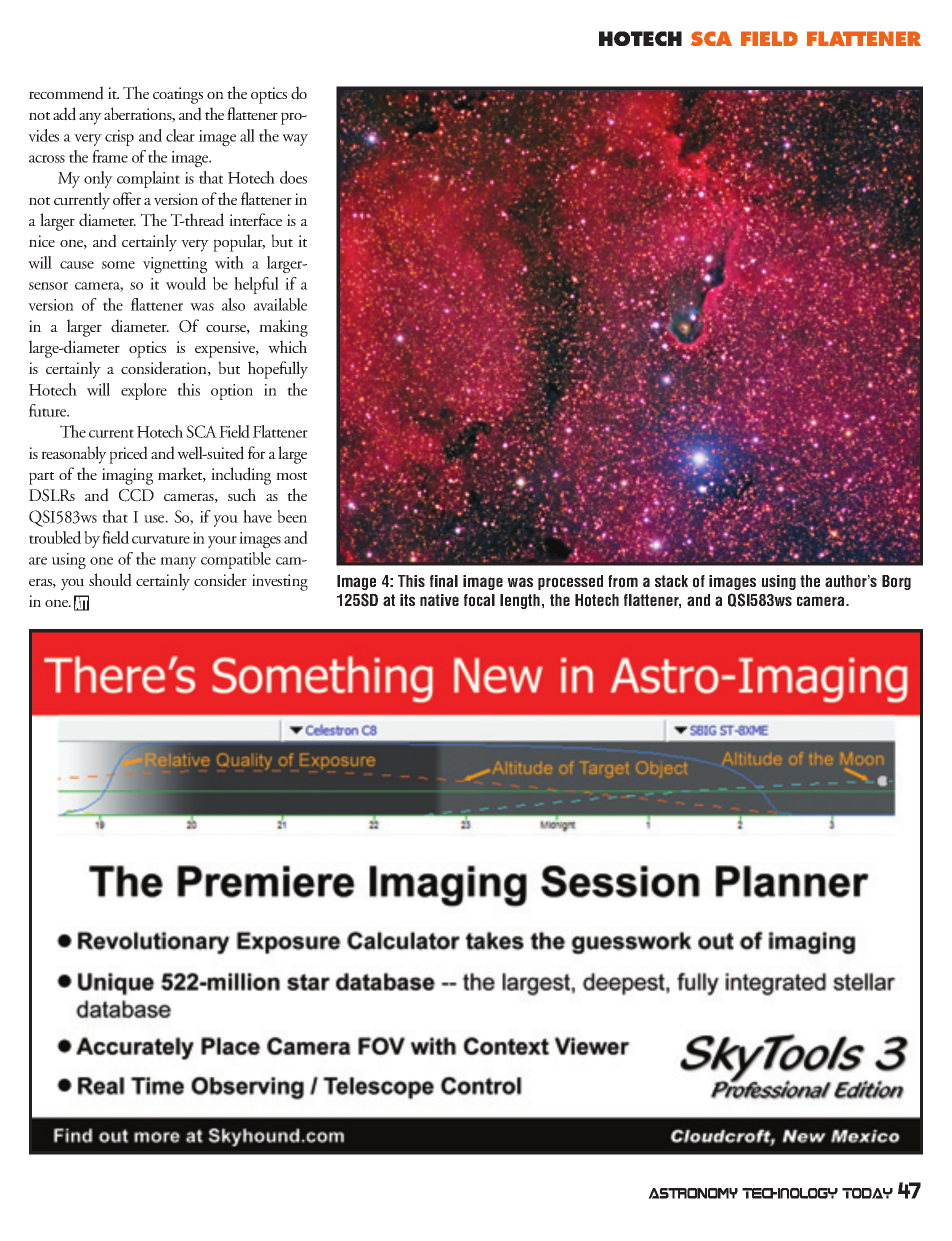 Image resolution: width=952 pixels, height=1241 pixels. Describe the element at coordinates (479, 600) in the screenshot. I see `focal` at that location.
